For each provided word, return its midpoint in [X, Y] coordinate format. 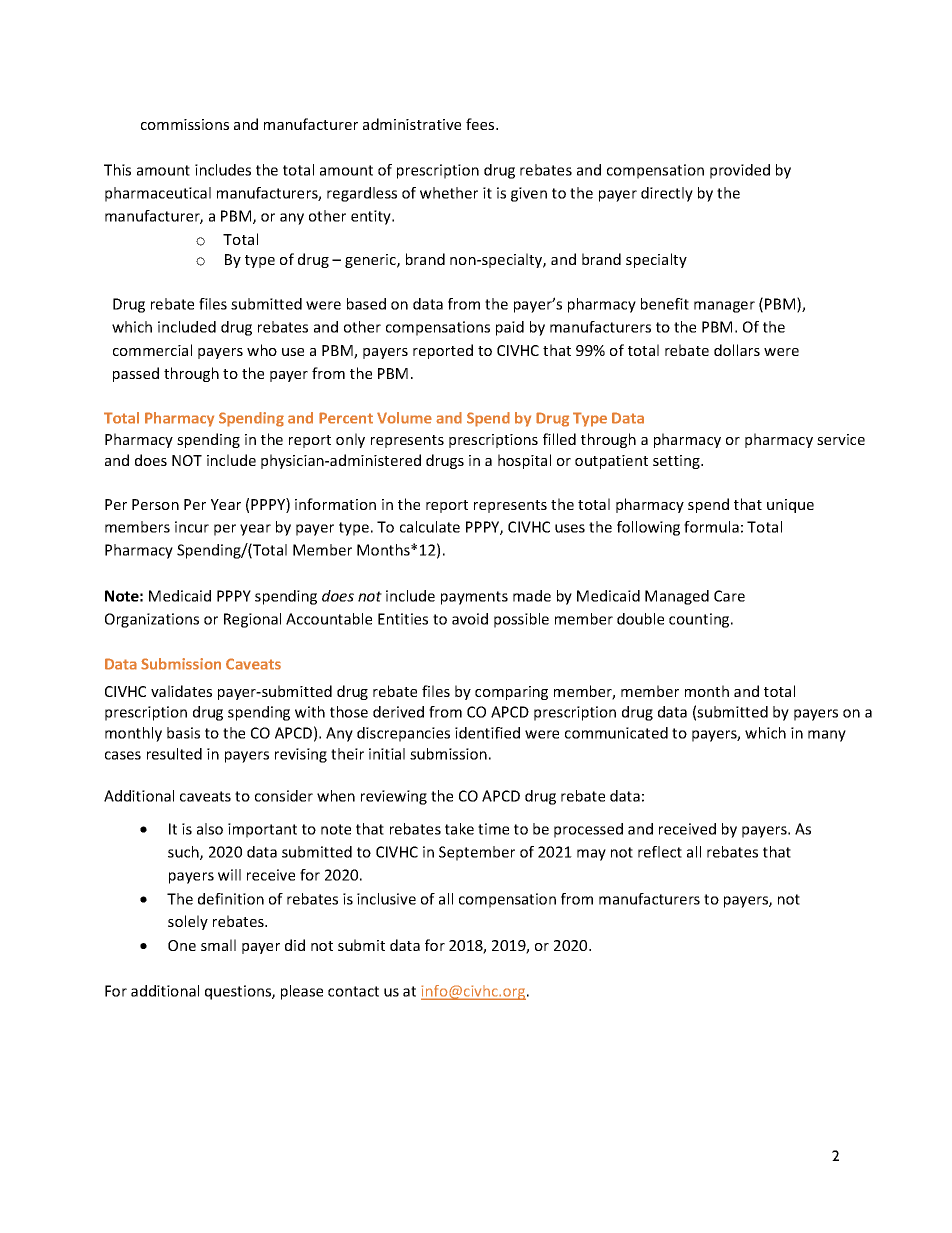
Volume [404, 418]
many [827, 736]
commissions [185, 124]
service [841, 439]
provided [740, 171]
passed [136, 374]
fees [481, 124]
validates [181, 691]
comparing [511, 693]
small [218, 945]
